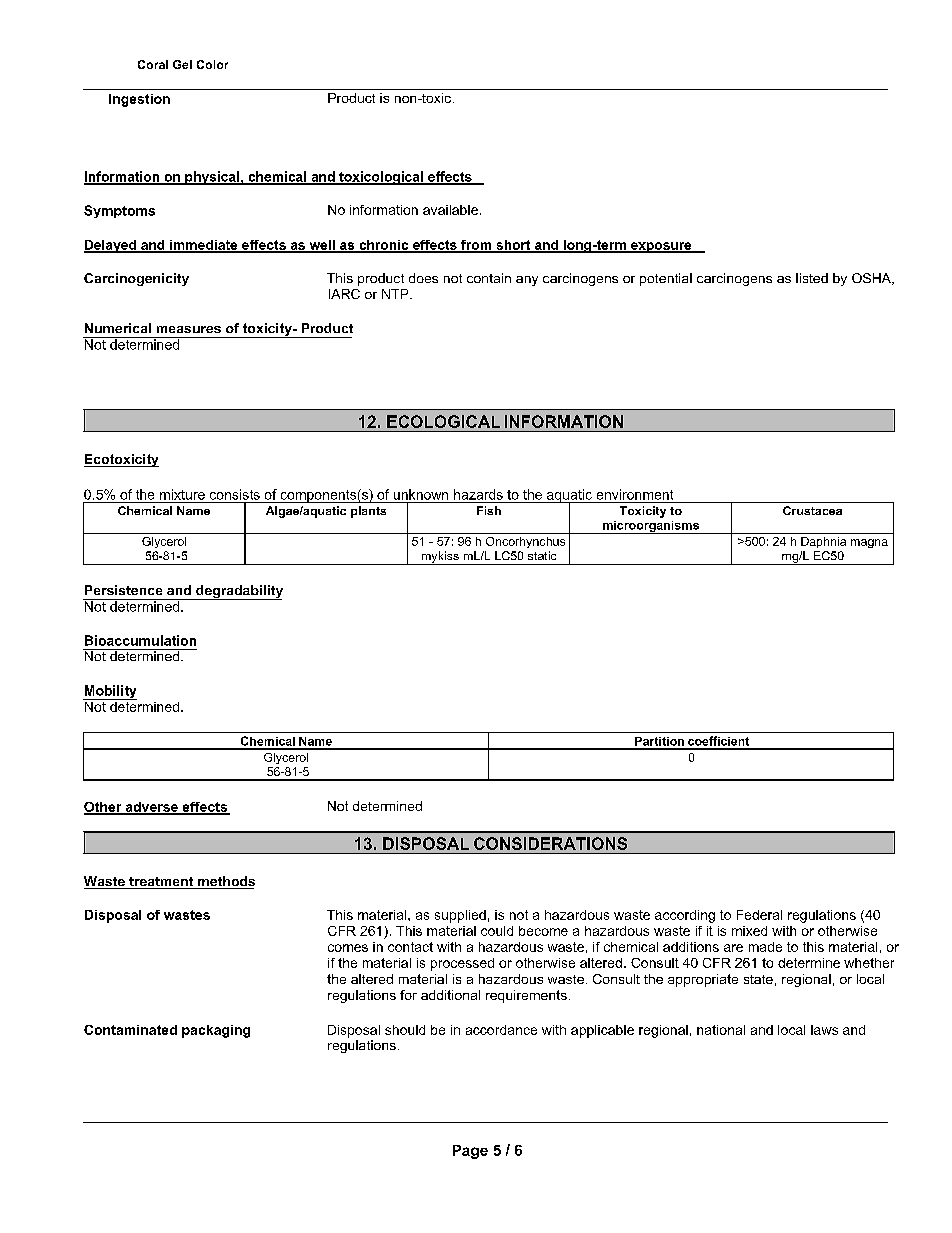 Image resolution: width=952 pixels, height=1233 pixels. Describe the element at coordinates (550, 843) in the image. I see `CONSIDERATIONS` at that location.
